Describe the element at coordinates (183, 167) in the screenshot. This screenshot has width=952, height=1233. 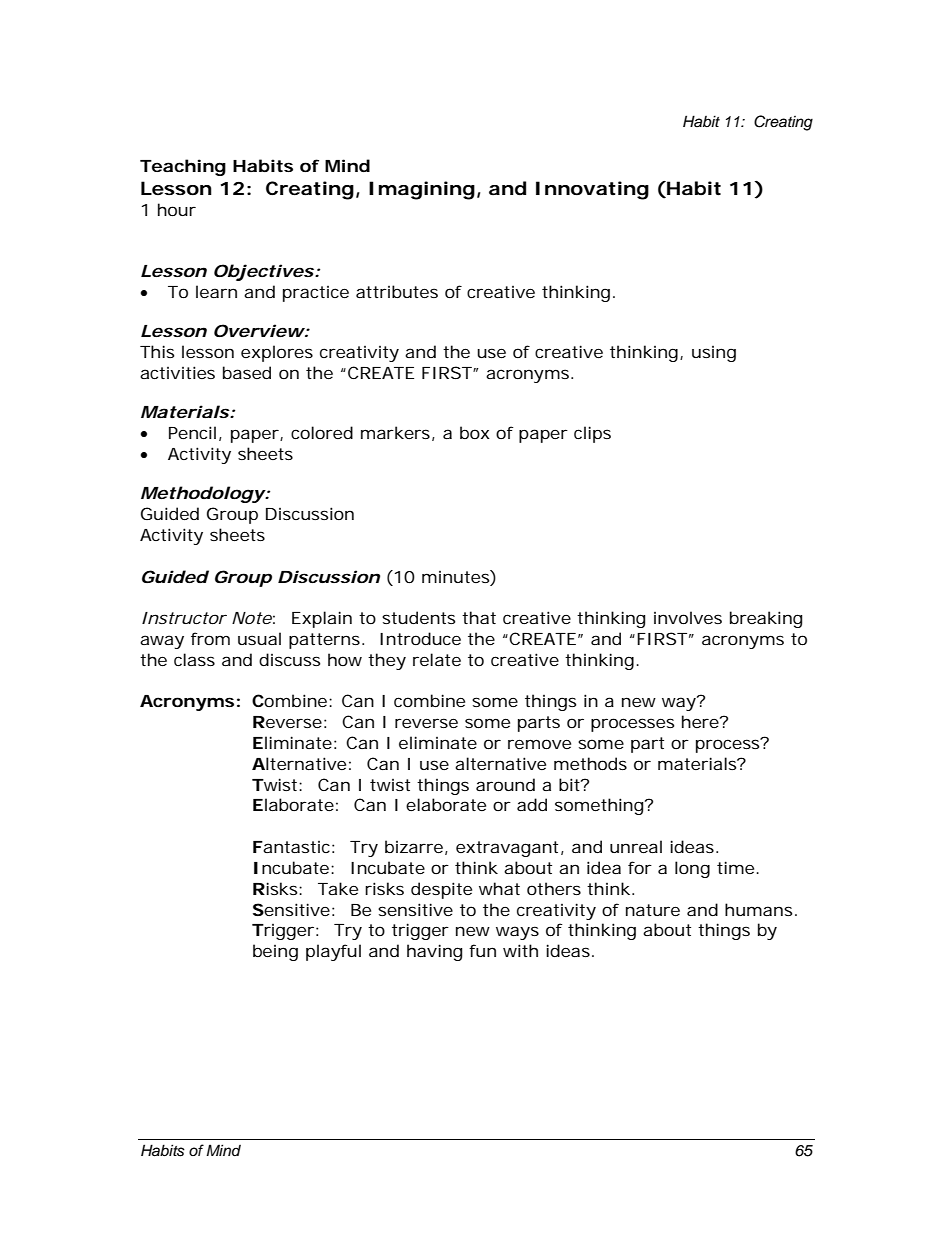
I see `Teaching` at that location.
